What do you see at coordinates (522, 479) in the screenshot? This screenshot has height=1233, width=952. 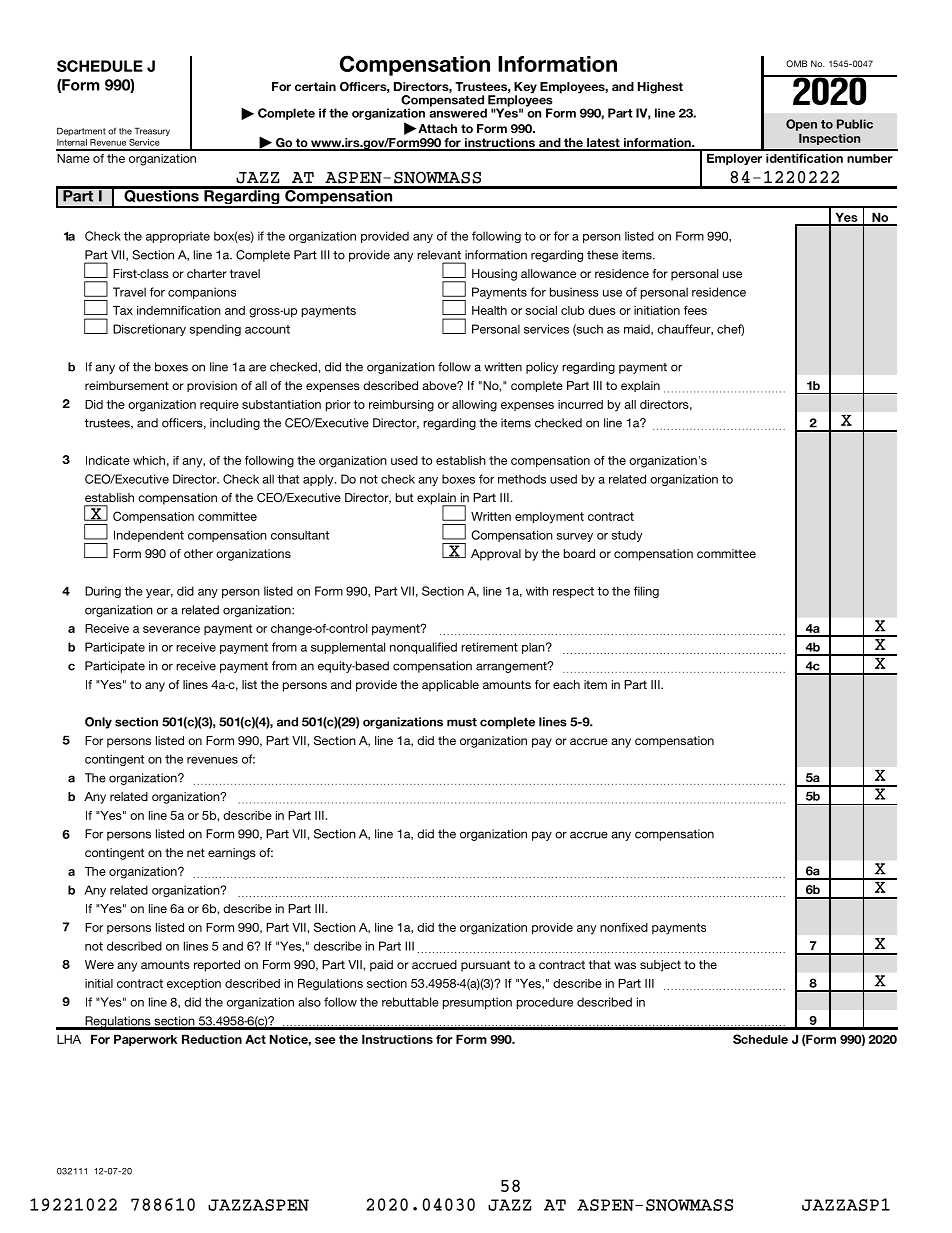 I see `methods` at bounding box center [522, 479].
